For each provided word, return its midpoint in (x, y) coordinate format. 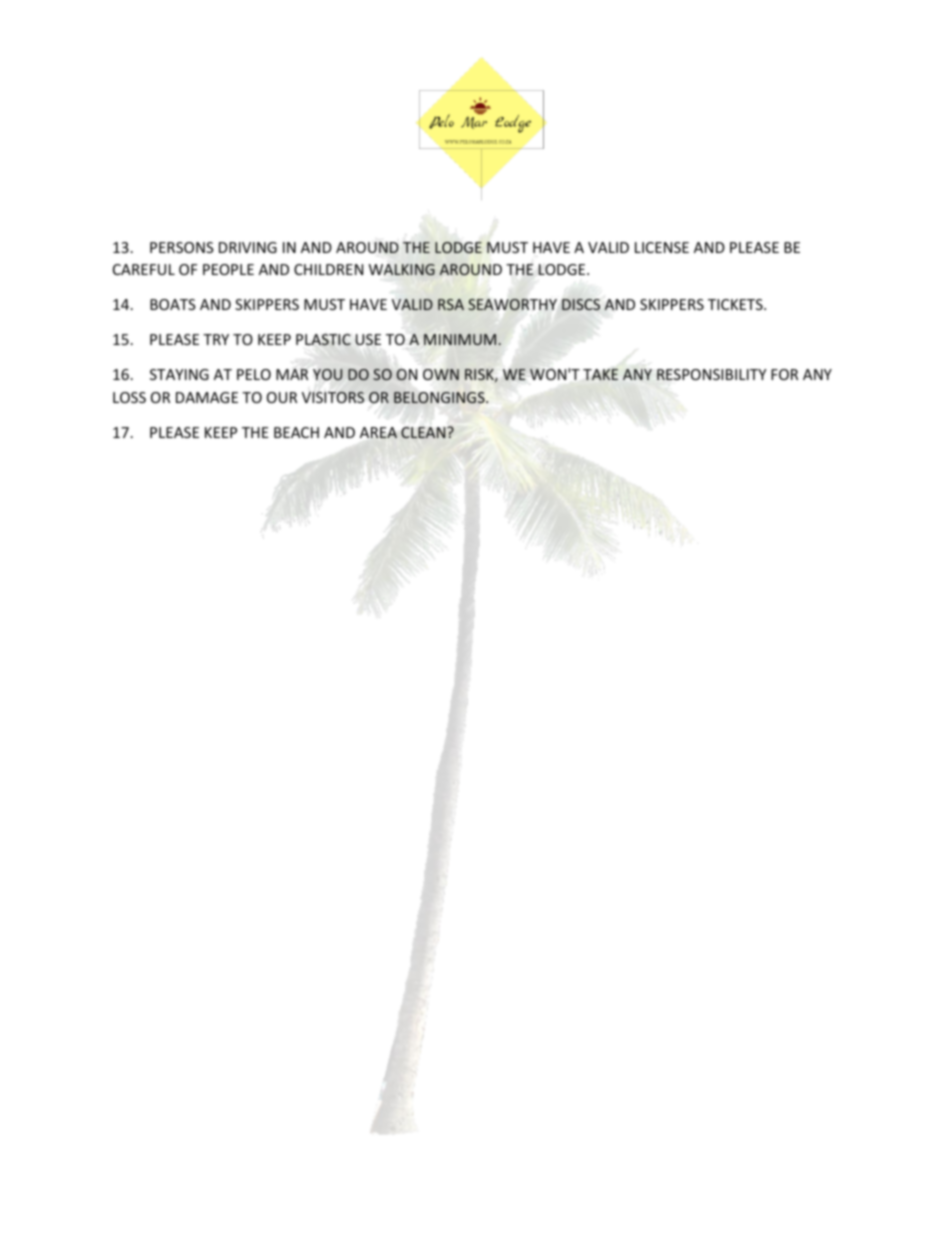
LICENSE (662, 247)
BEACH (296, 432)
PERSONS (182, 247)
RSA (451, 304)
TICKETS (736, 304)
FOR (784, 374)
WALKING (402, 269)
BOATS (173, 304)
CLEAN (424, 432)
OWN (441, 374)
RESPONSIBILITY (711, 374)
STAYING (179, 374)
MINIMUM (460, 339)
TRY (216, 339)
